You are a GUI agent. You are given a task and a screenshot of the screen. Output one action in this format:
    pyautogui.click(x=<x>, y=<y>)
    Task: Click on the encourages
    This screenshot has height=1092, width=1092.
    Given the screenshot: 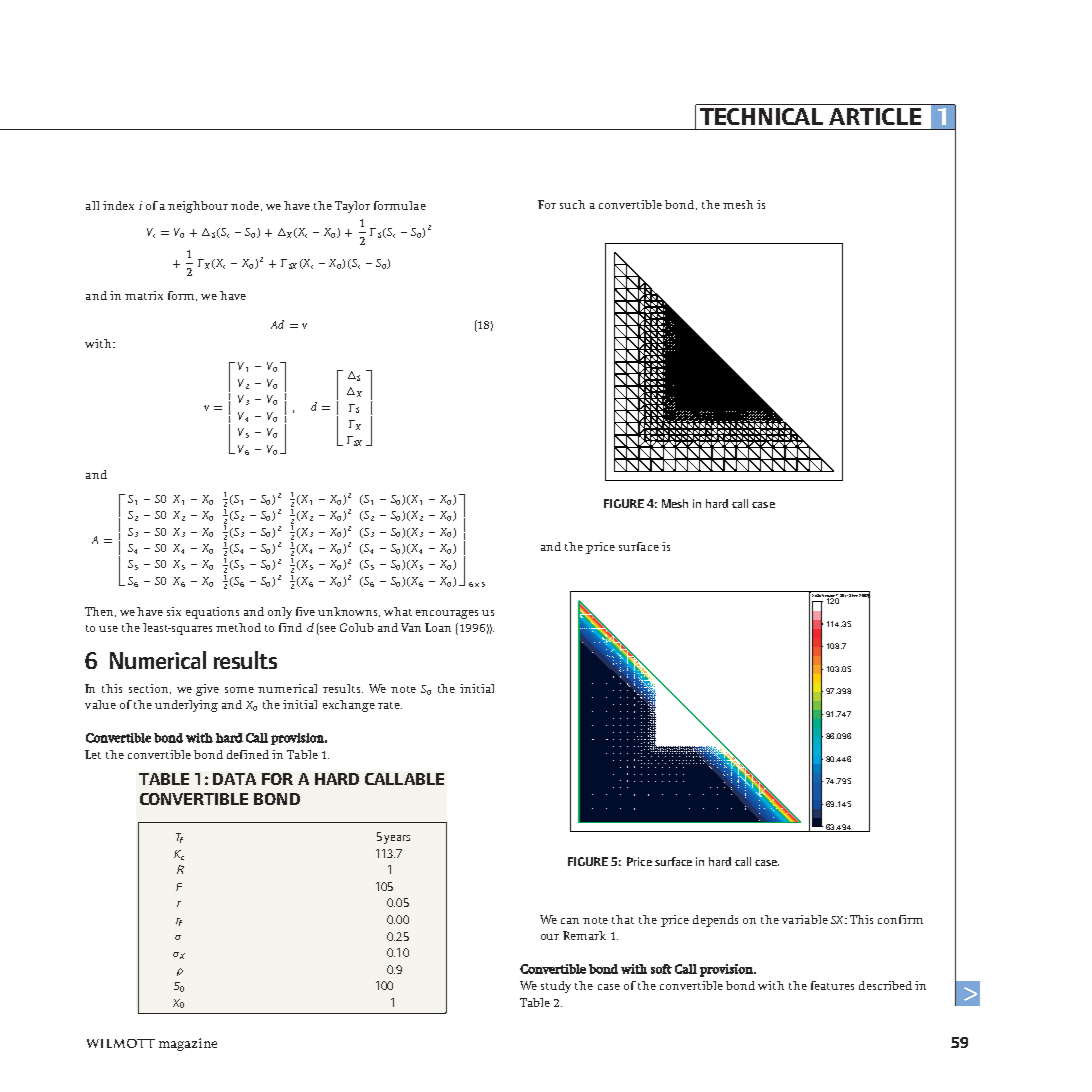 What is the action you would take?
    pyautogui.click(x=447, y=614)
